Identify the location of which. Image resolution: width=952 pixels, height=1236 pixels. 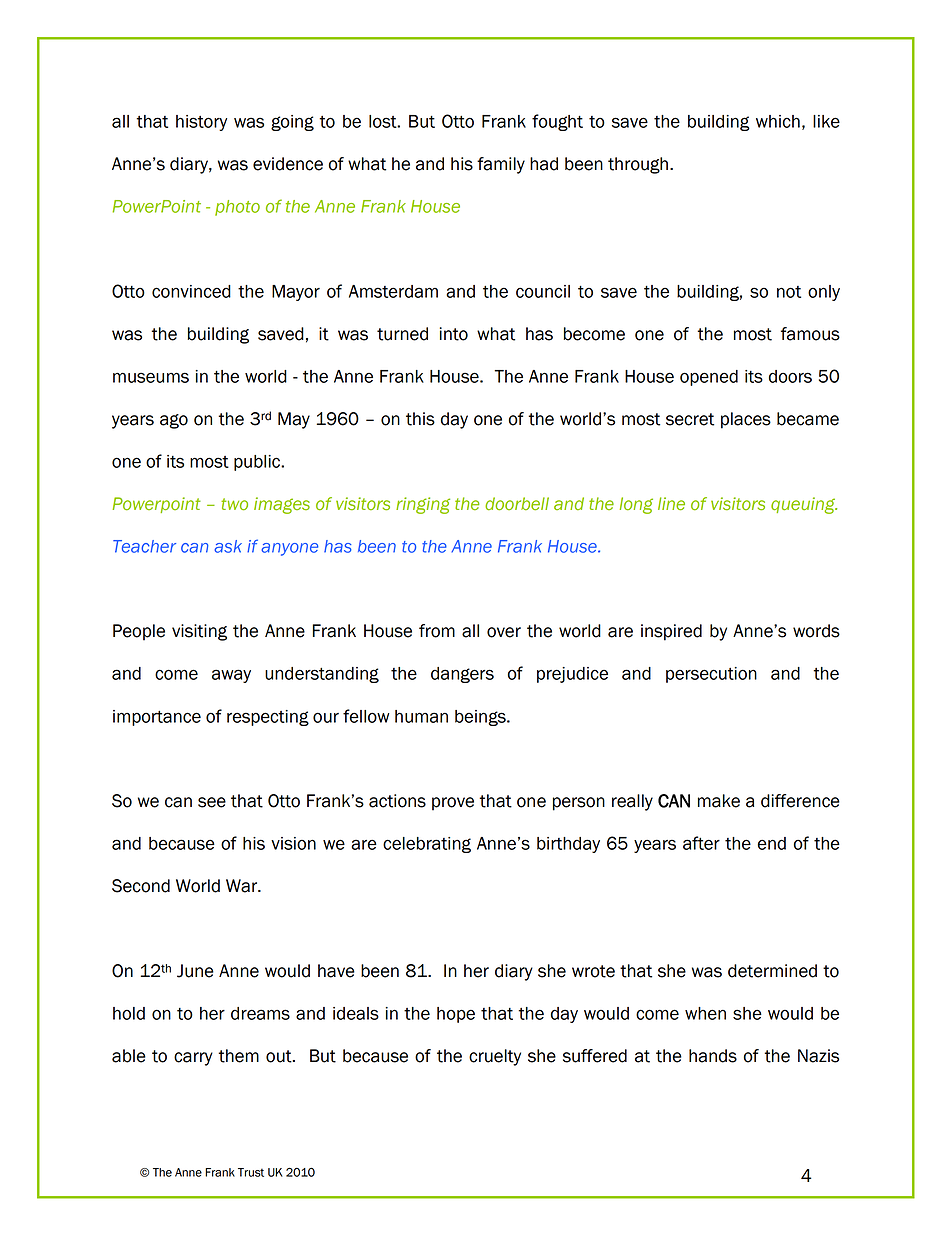
(778, 121).
